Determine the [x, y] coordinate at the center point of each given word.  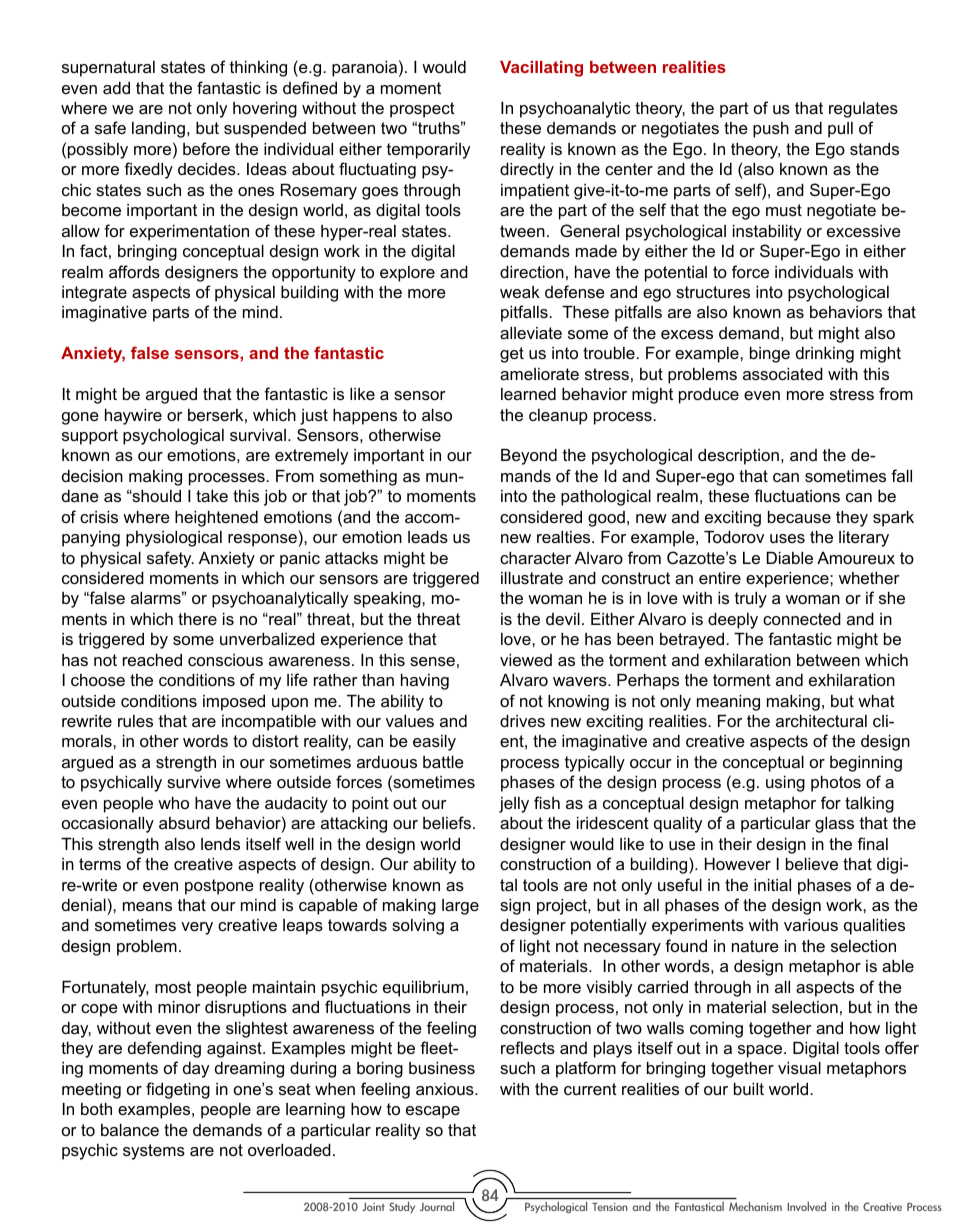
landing [158, 130]
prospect [422, 110]
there [197, 619]
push [771, 130]
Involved [806, 1206]
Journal [437, 1206]
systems [154, 1152]
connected [802, 619]
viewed [526, 660]
